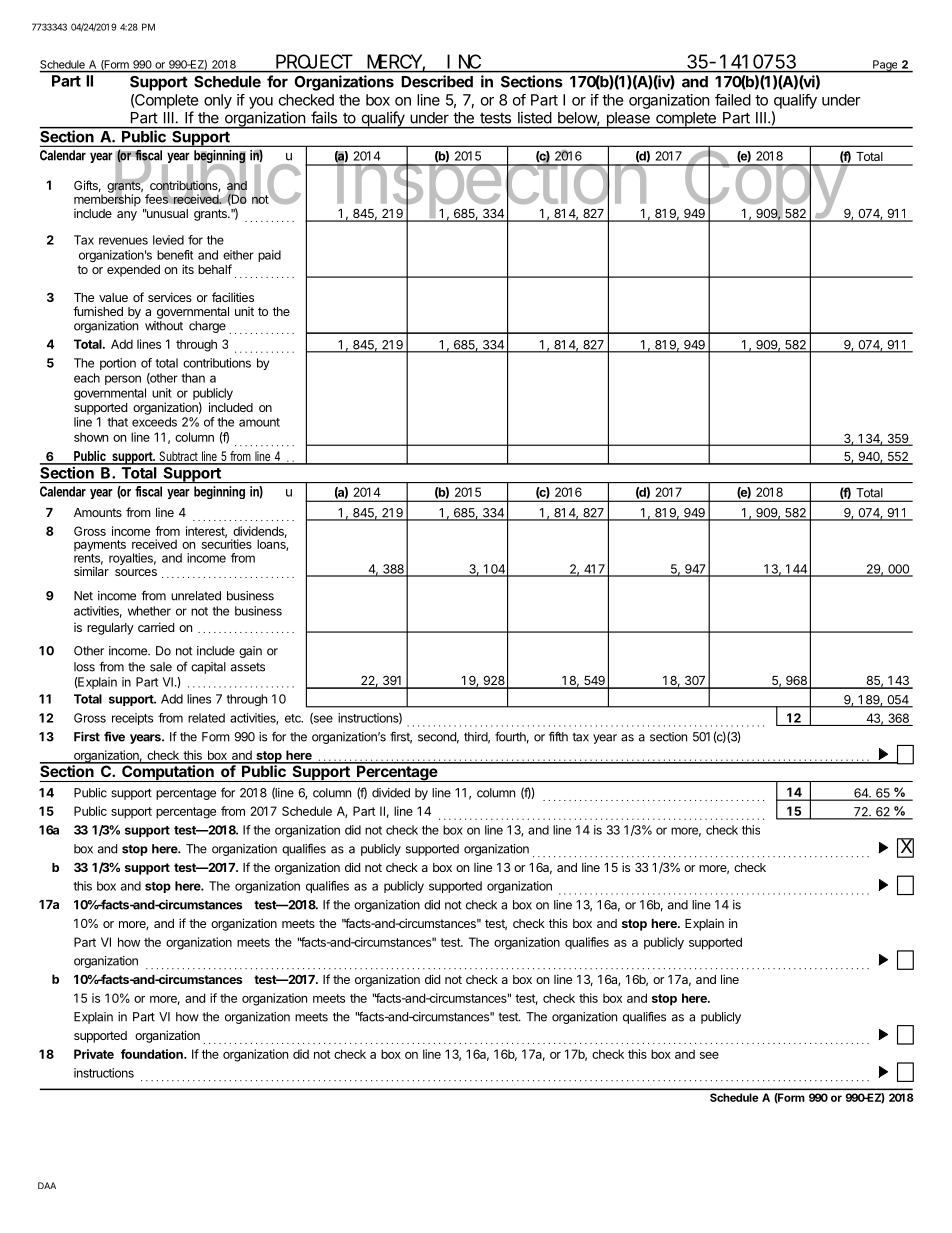 This screenshot has height=1233, width=952. Describe the element at coordinates (47, 1185) in the screenshot. I see `DAA` at that location.
